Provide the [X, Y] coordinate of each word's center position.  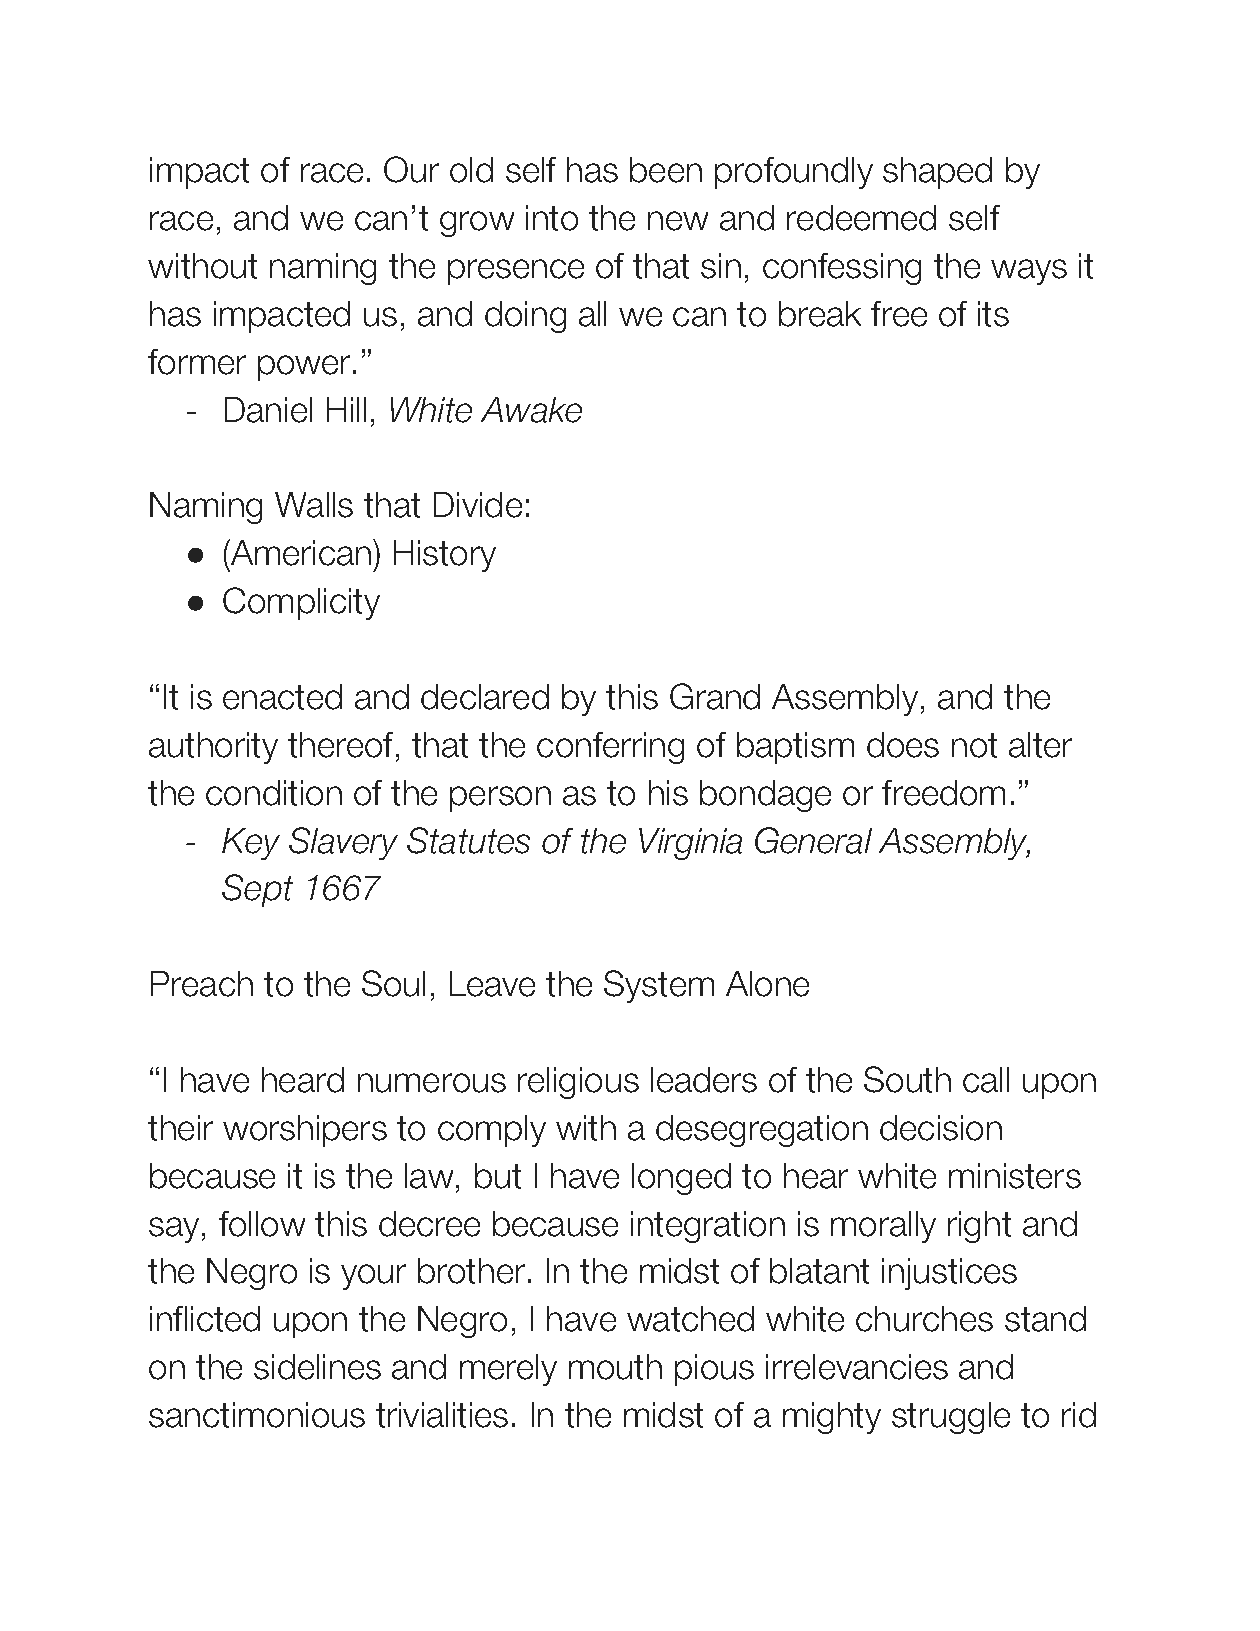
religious [578, 1083]
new [678, 221]
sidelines [317, 1367]
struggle [951, 1418]
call [986, 1080]
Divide [478, 505]
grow [477, 224]
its [993, 314]
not [974, 745]
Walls [314, 505]
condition [274, 793]
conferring [610, 748]
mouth [615, 1367]
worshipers [305, 1131]
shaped [937, 173]
